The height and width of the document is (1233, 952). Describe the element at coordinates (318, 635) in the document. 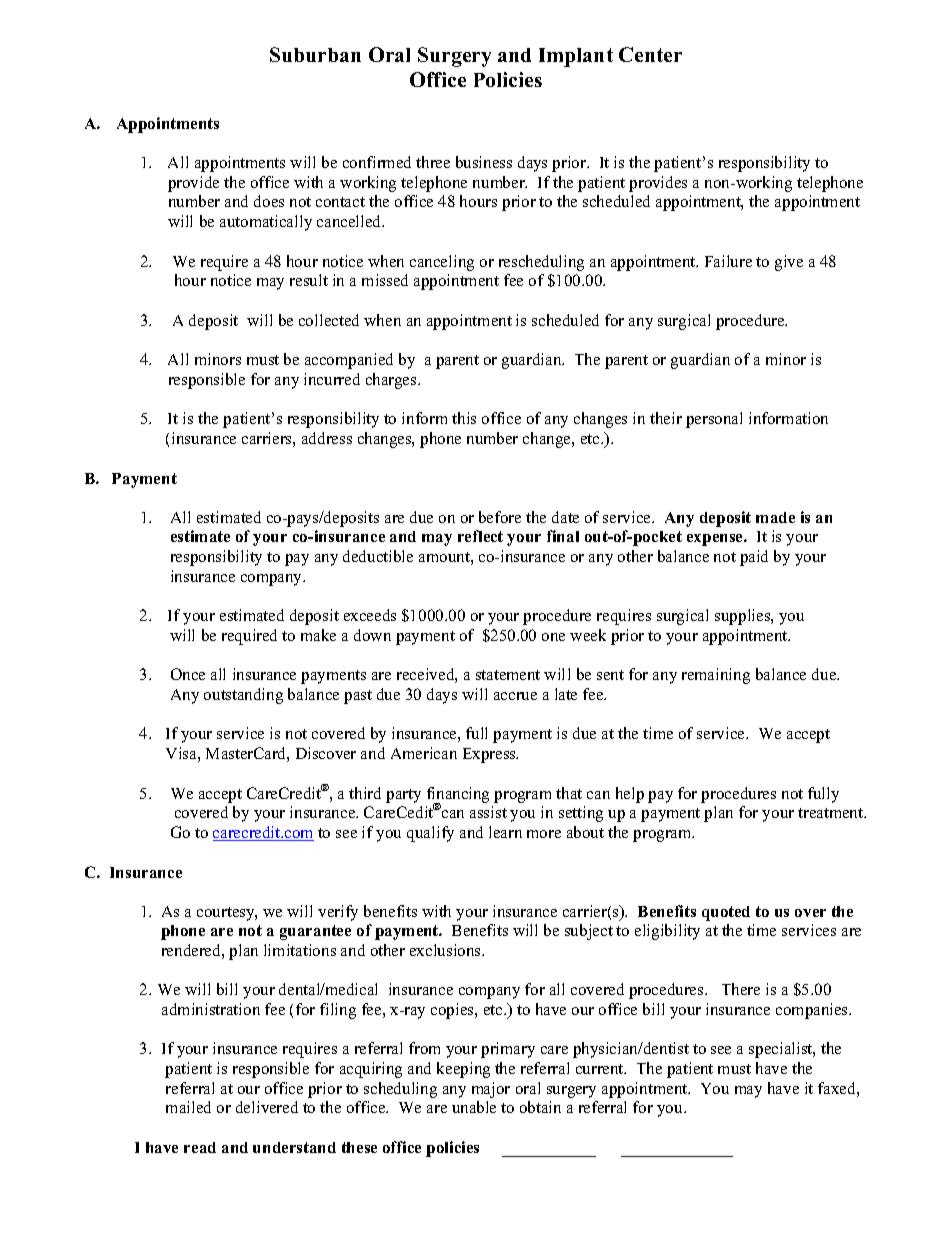

I see `make` at that location.
